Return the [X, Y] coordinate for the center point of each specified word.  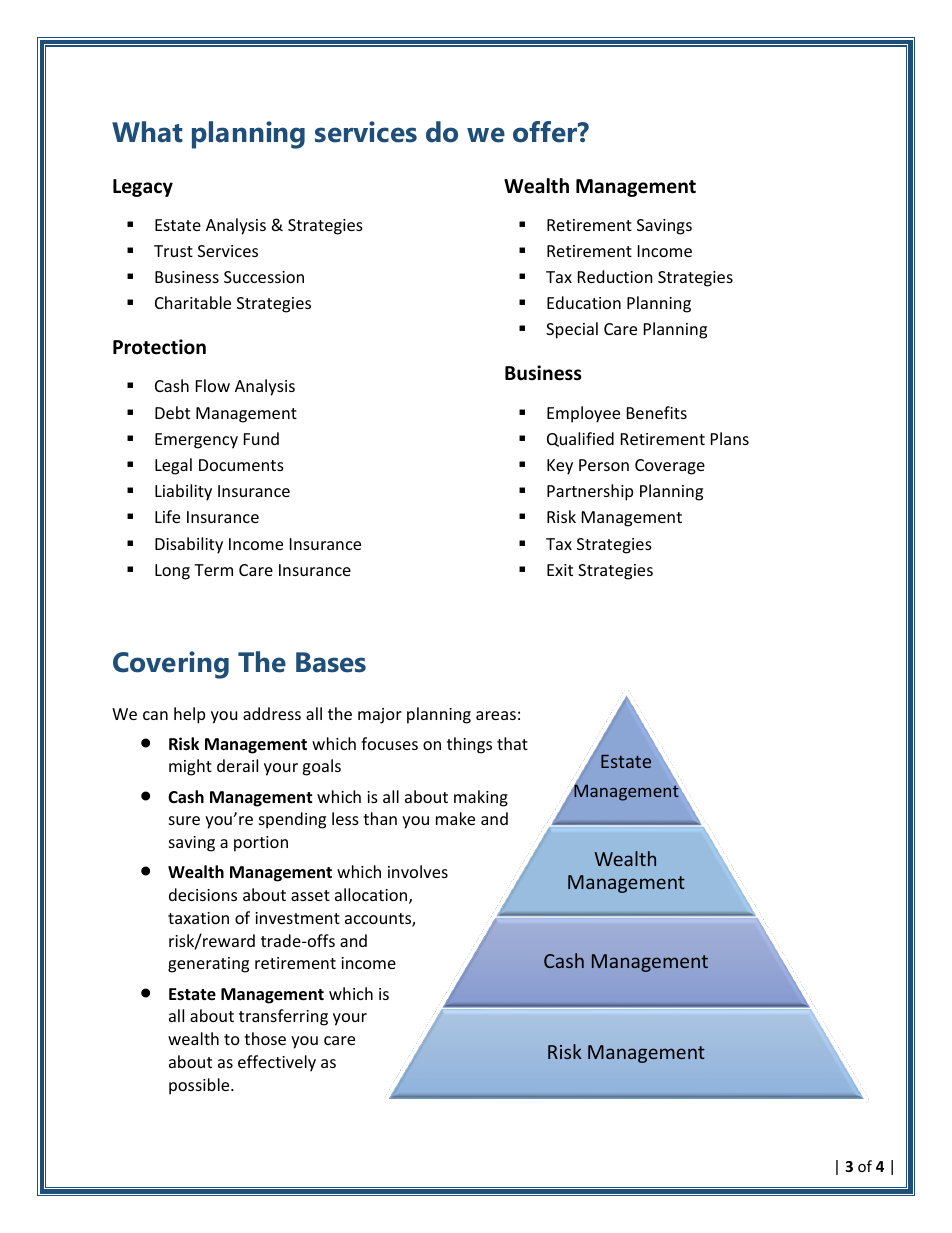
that [512, 743]
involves [418, 871]
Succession [264, 277]
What [147, 132]
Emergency [196, 441]
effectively [277, 1063]
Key [560, 467]
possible [200, 1086]
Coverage [670, 467]
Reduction [615, 276]
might [190, 767]
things [469, 745]
